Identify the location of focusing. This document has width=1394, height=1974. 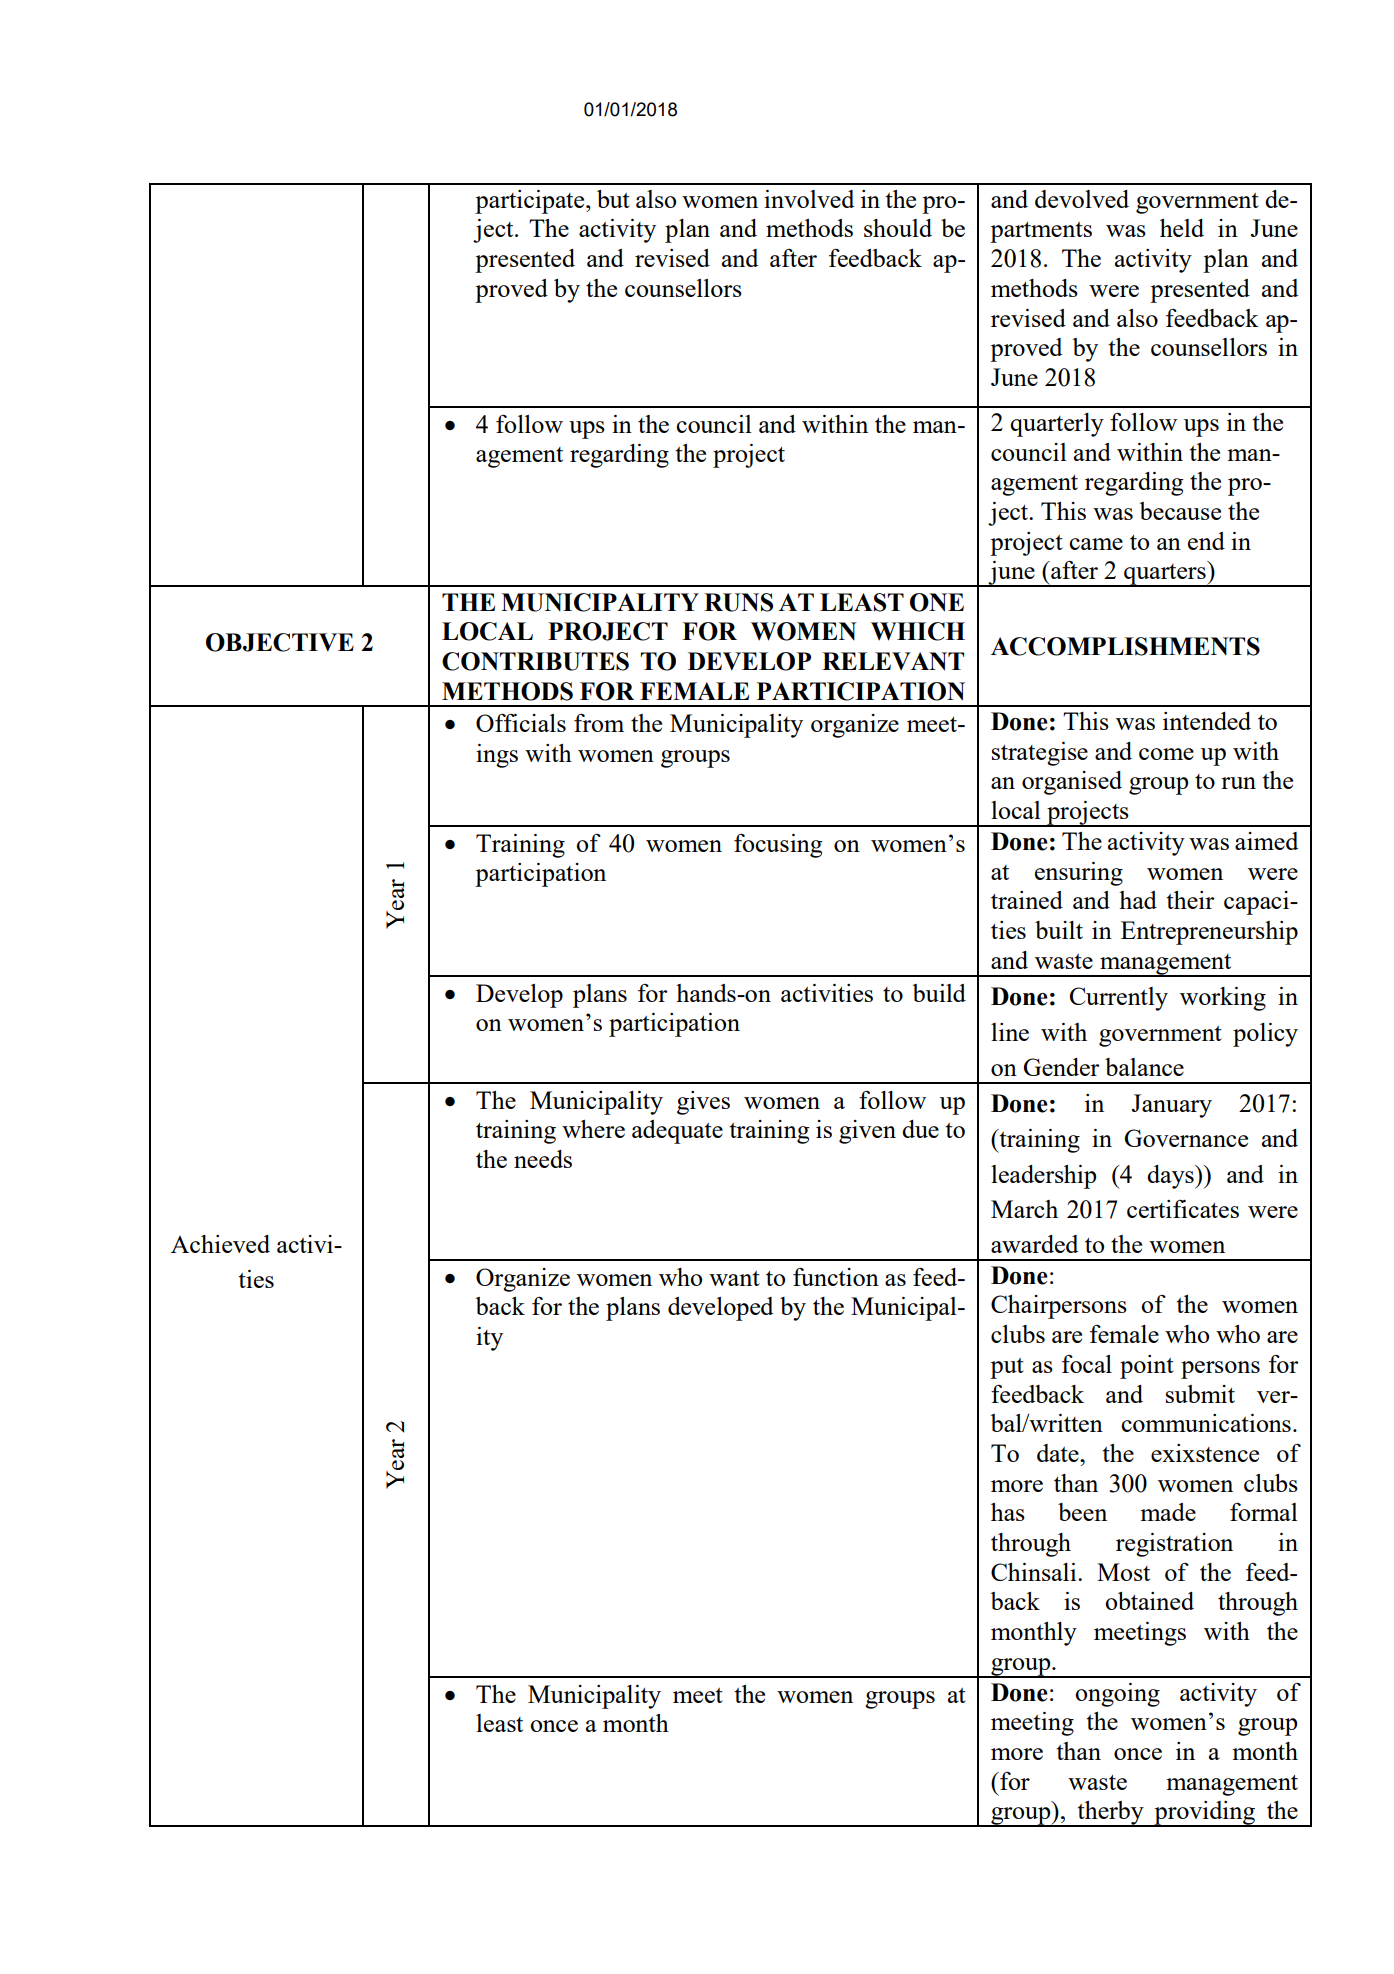
(778, 845).
